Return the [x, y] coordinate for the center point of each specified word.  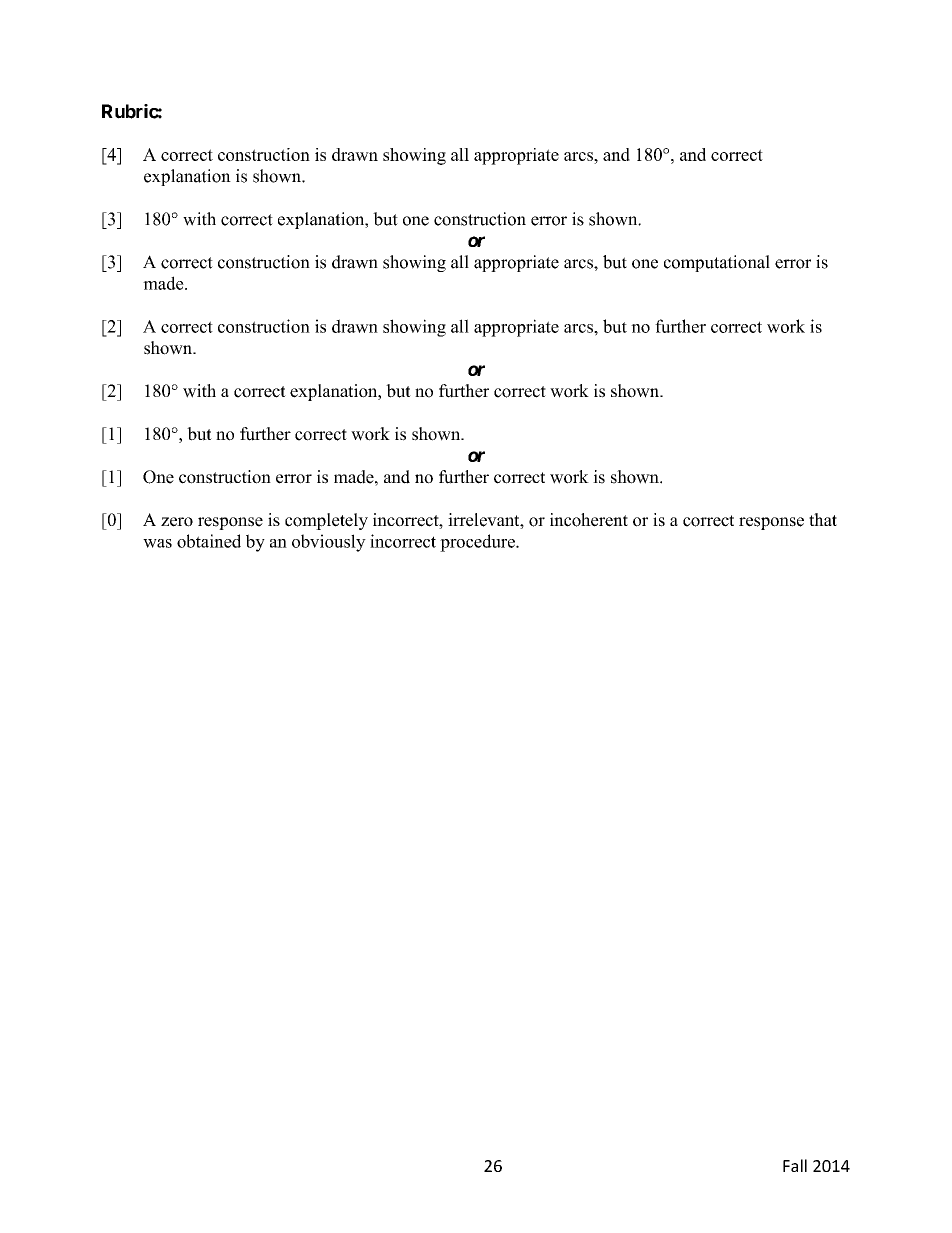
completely [326, 521]
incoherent [589, 520]
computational [717, 263]
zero [177, 522]
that [823, 519]
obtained [209, 541]
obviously [329, 543]
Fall [795, 1165]
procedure [478, 543]
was [157, 543]
